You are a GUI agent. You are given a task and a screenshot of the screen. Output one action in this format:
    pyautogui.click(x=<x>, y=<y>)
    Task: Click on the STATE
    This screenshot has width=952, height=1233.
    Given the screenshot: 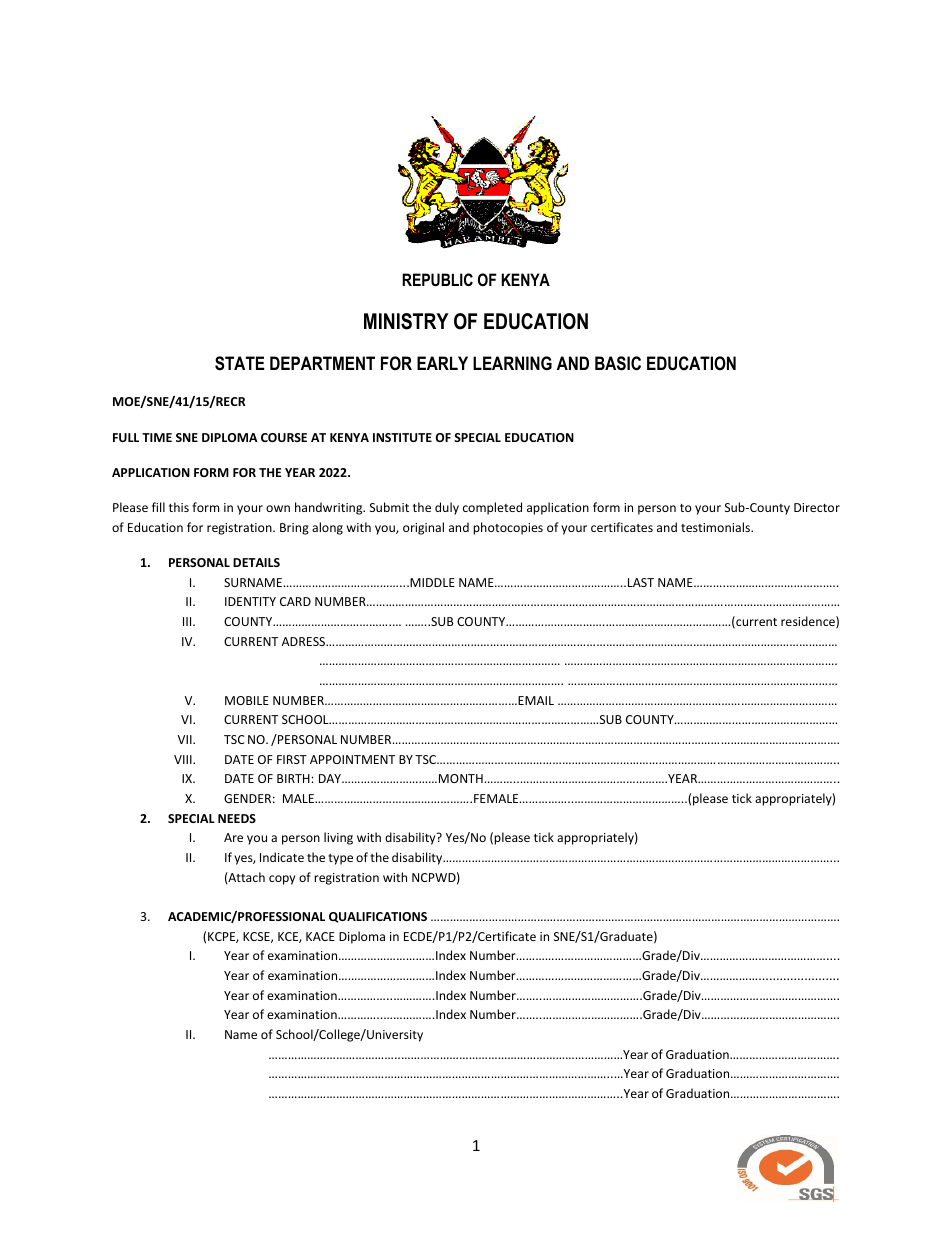 What is the action you would take?
    pyautogui.click(x=240, y=363)
